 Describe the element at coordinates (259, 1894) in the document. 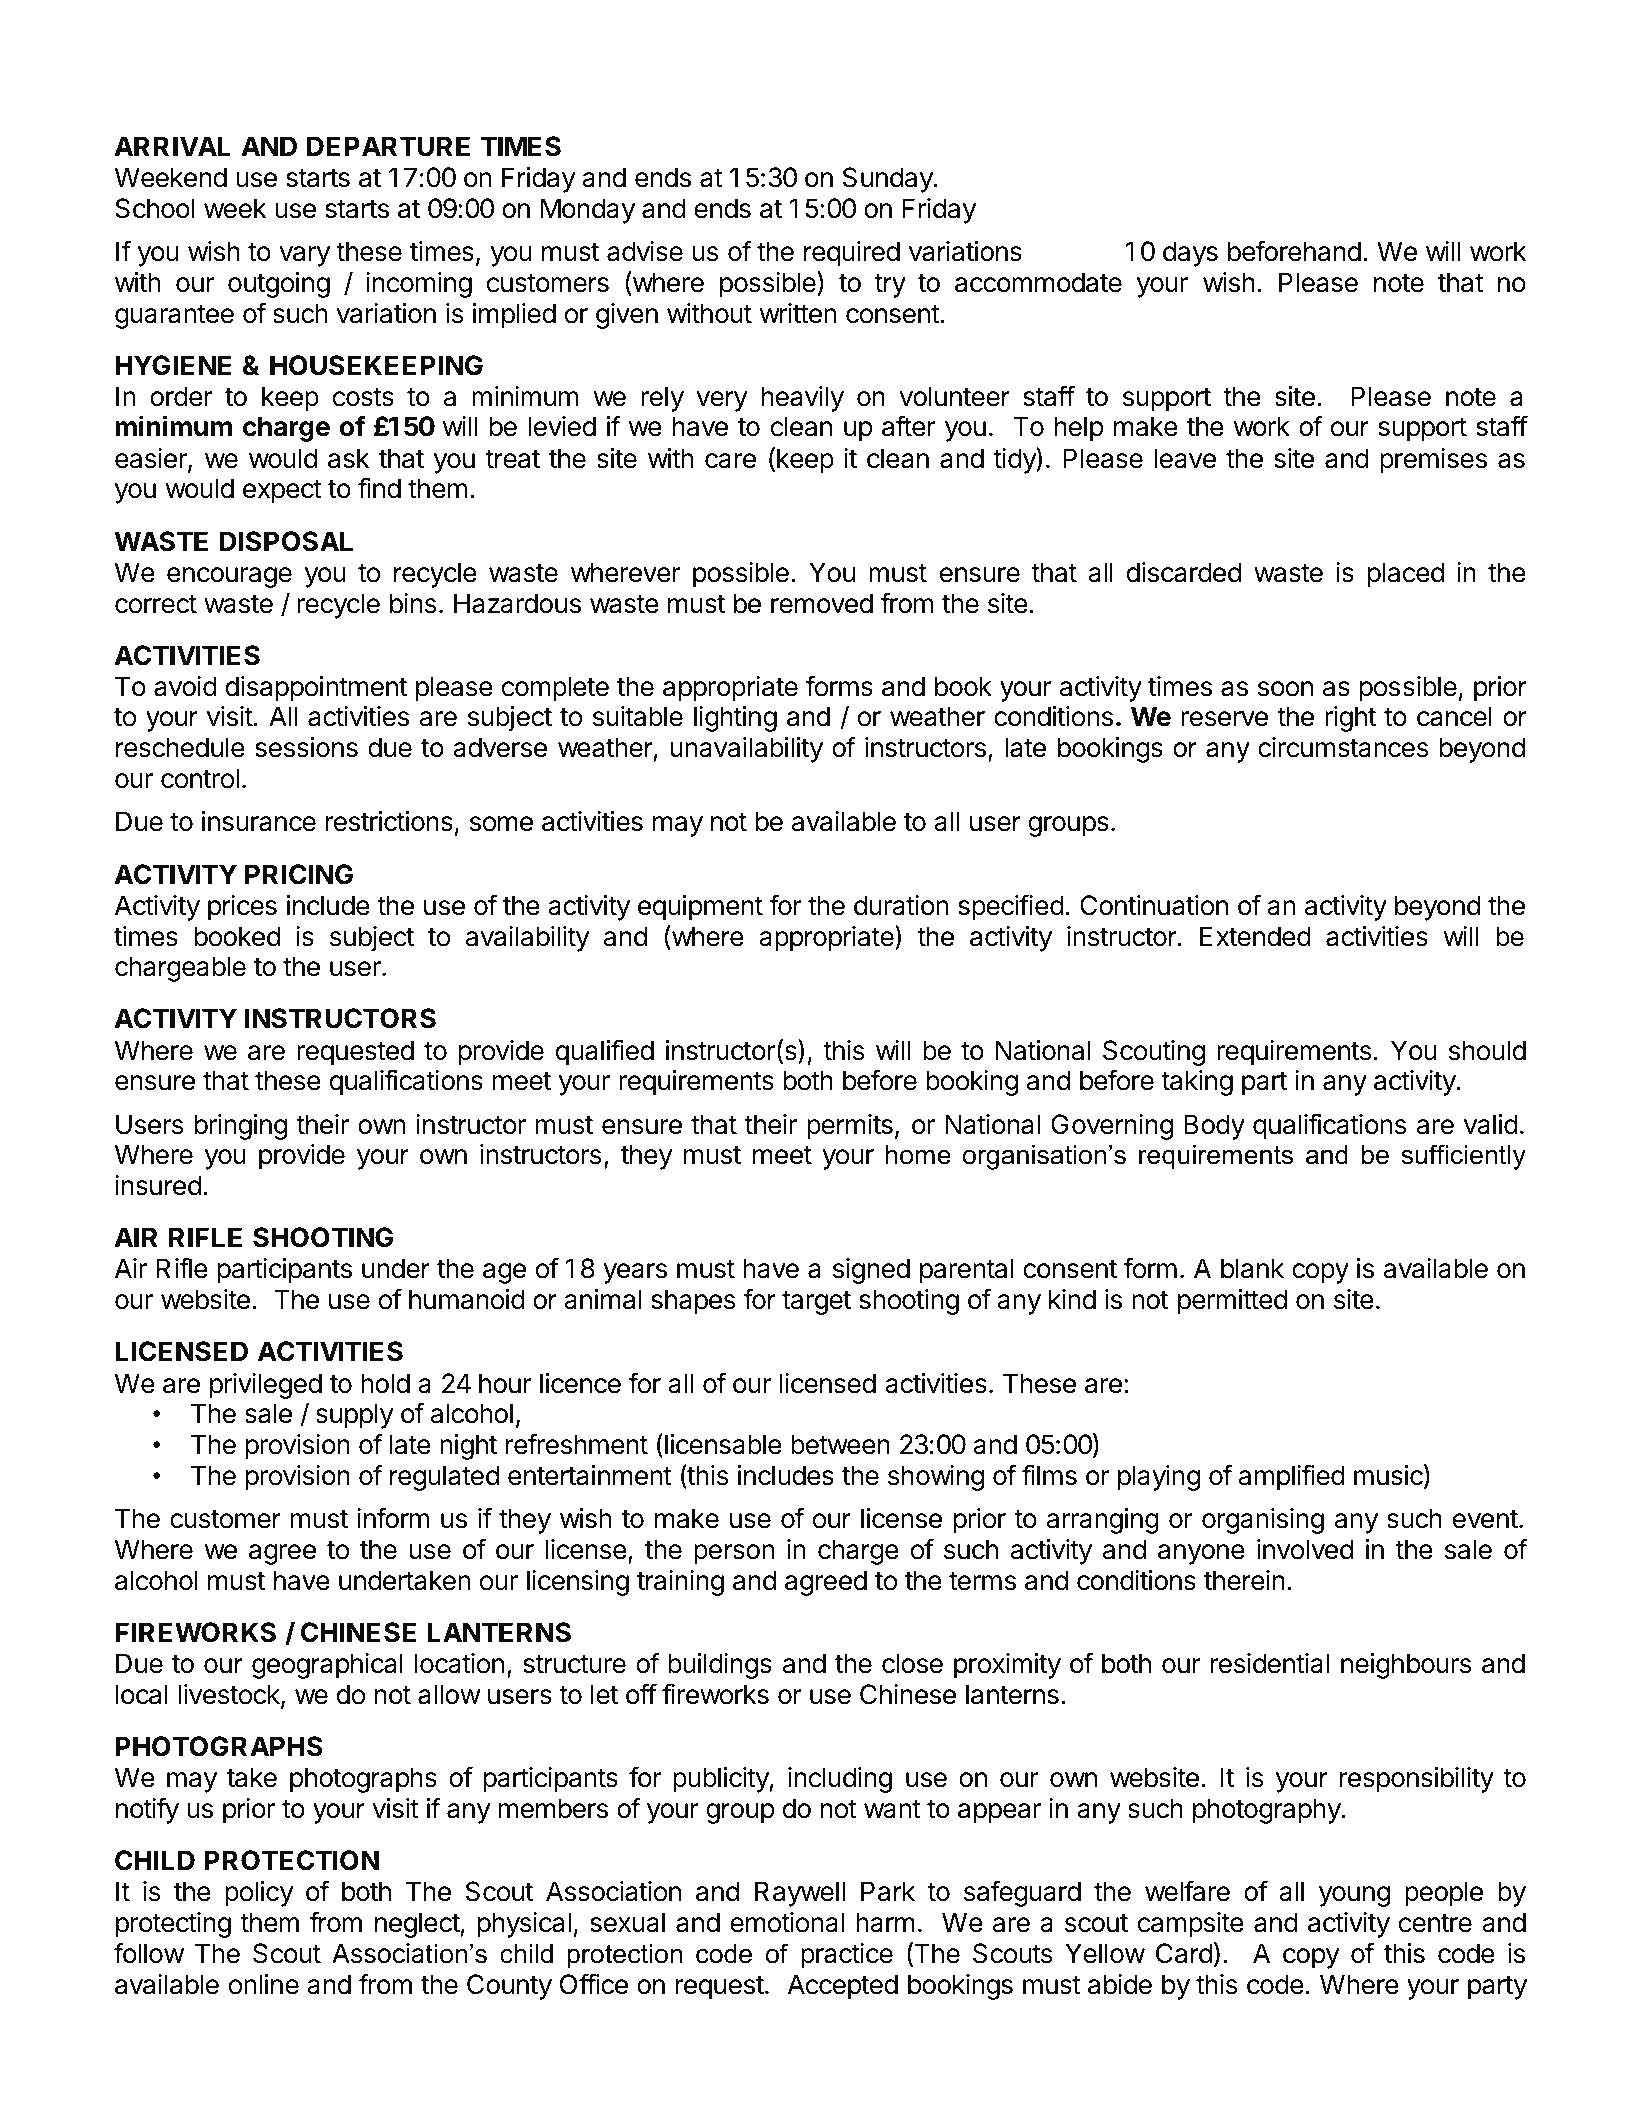

I see `policy` at that location.
